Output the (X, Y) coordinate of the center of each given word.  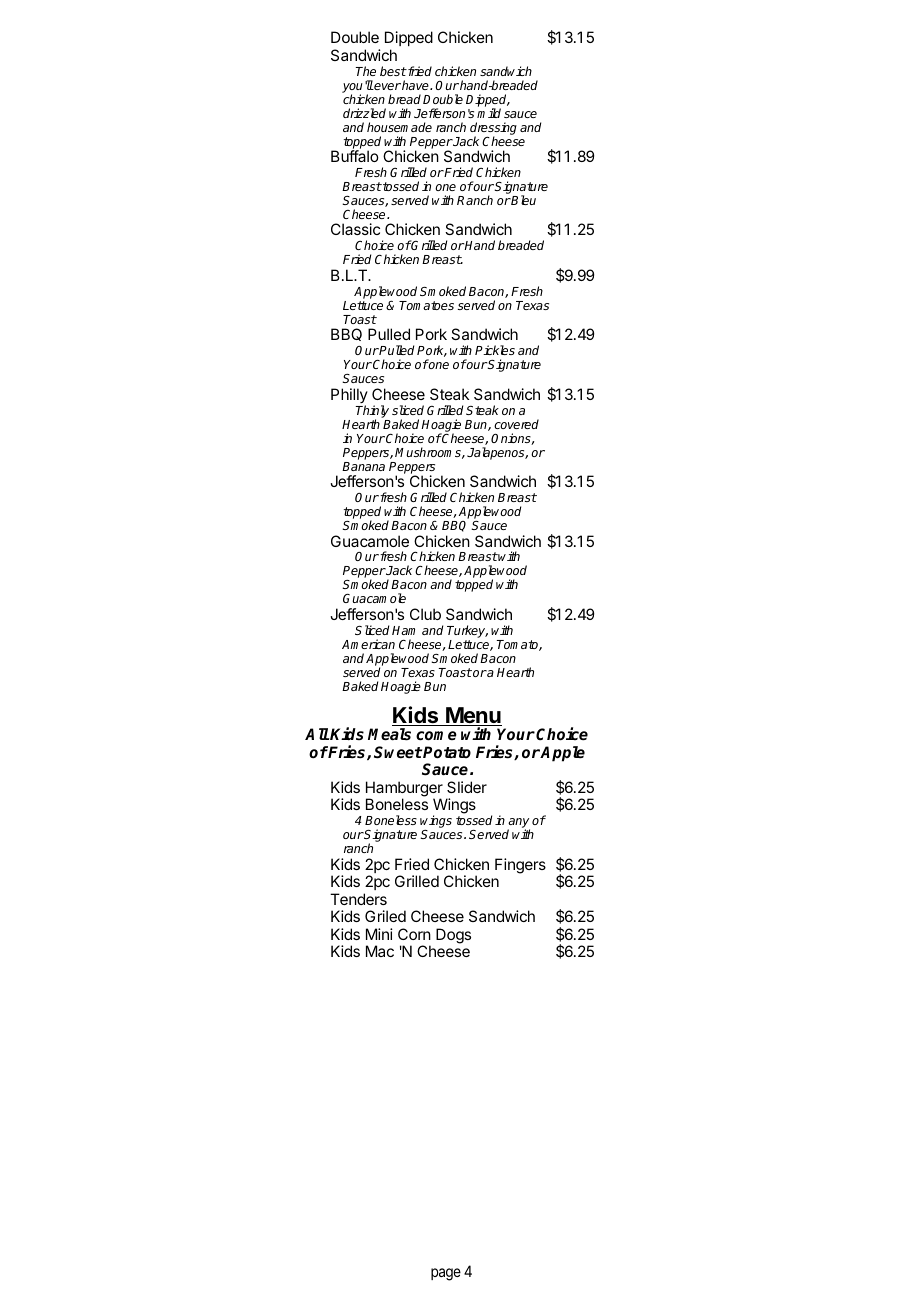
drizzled (364, 113)
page (446, 1274)
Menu (473, 716)
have (415, 85)
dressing (493, 129)
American (368, 644)
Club (425, 614)
